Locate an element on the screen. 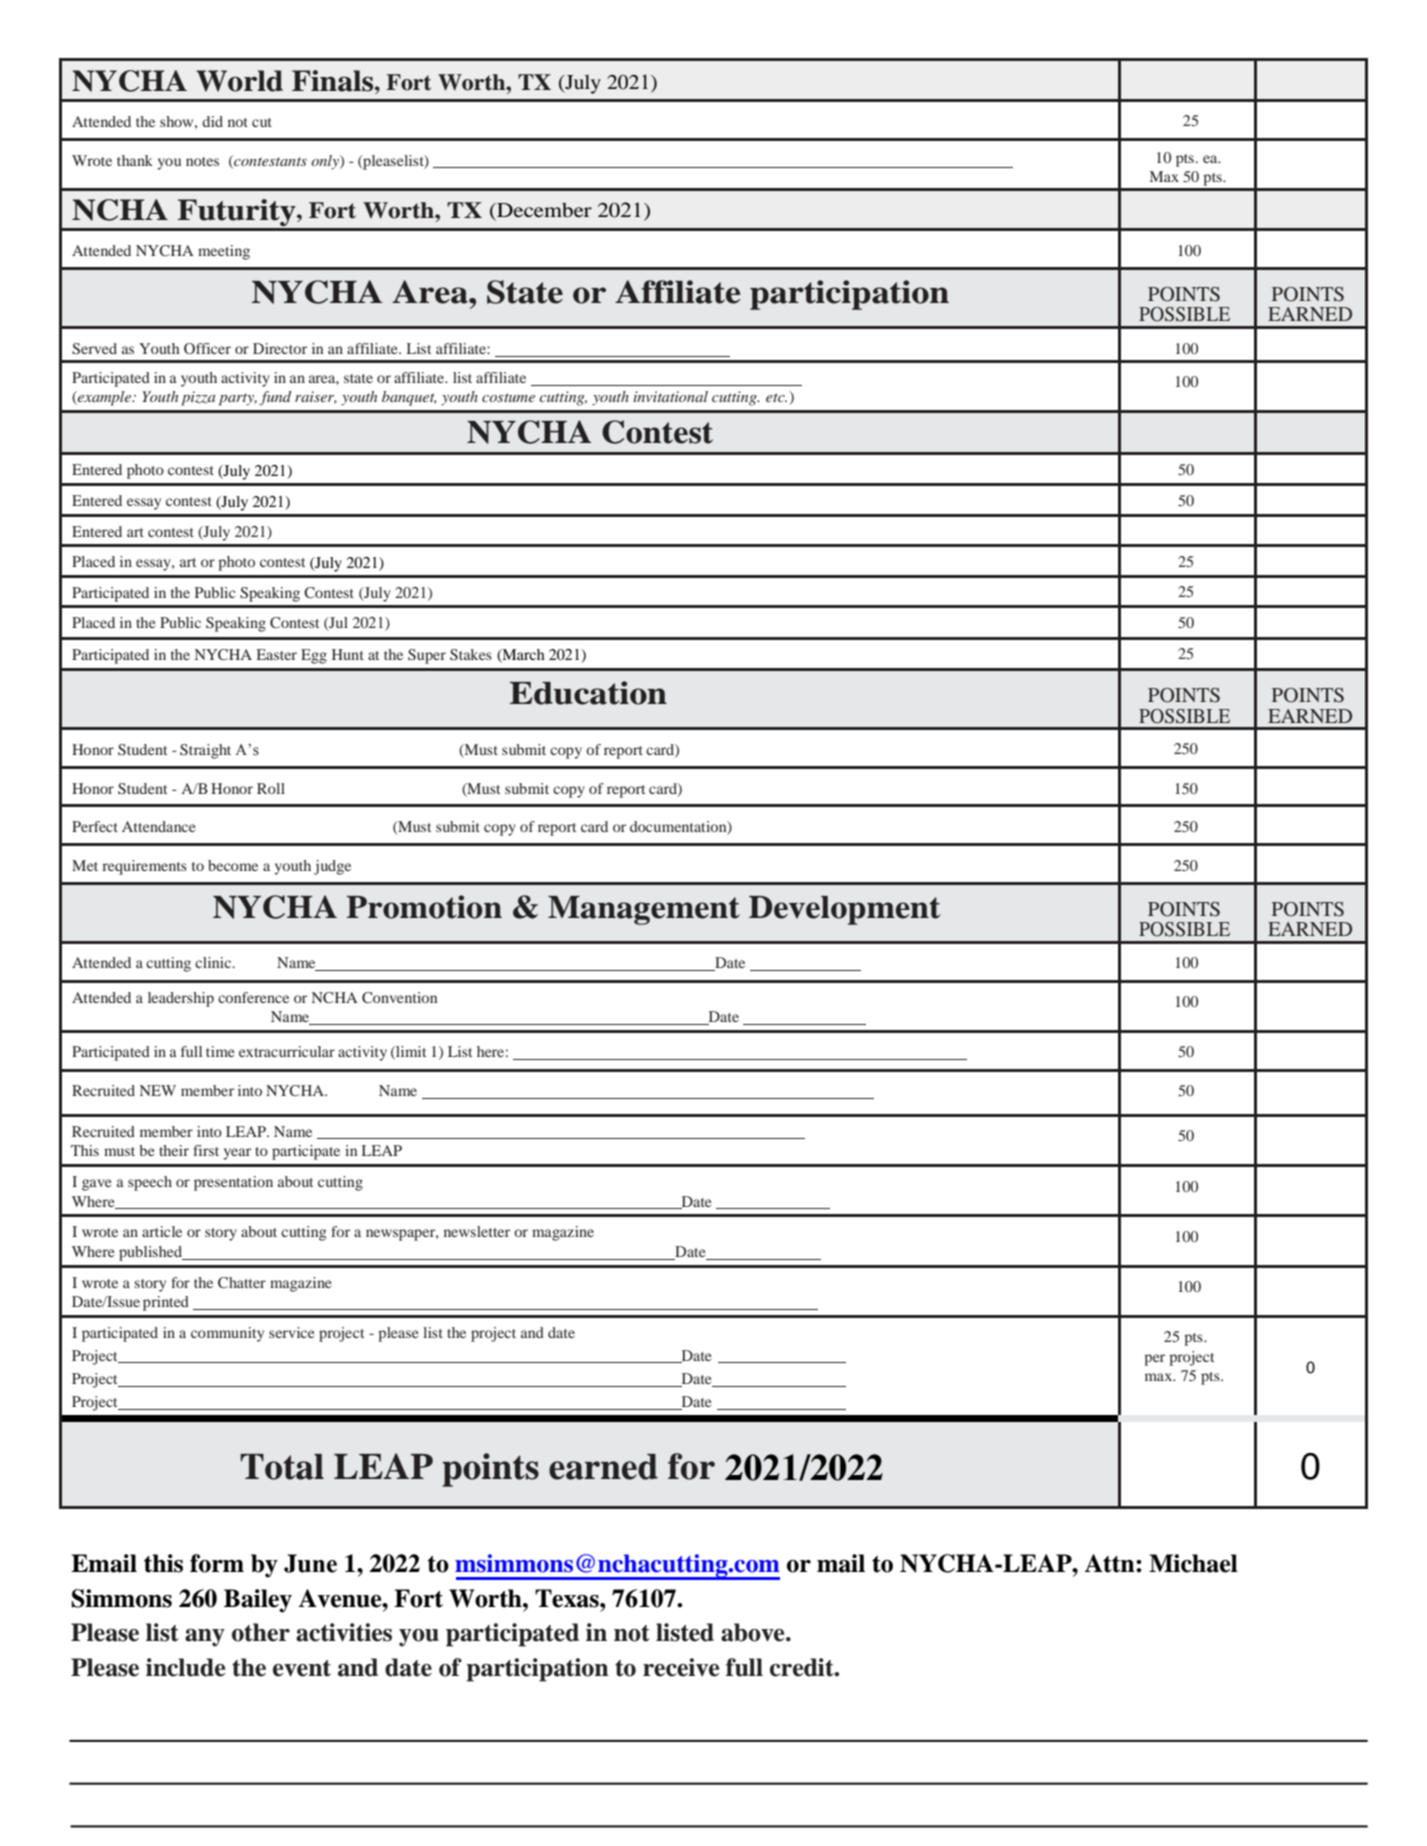 The image size is (1427, 1846). Michael is located at coordinates (1193, 1563).
